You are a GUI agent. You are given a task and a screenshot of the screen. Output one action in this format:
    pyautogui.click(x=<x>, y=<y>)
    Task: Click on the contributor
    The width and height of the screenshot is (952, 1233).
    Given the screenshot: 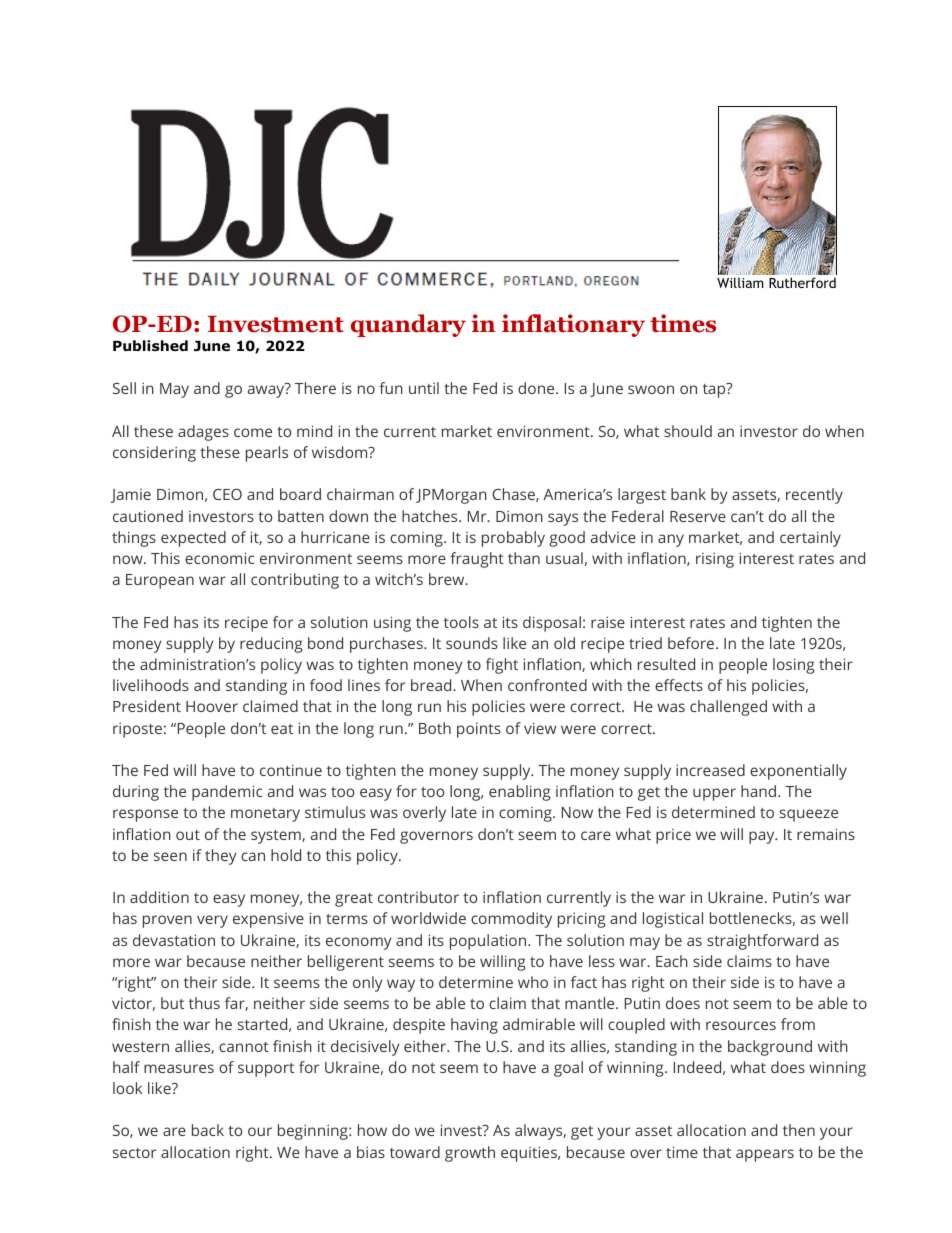 What is the action you would take?
    pyautogui.click(x=418, y=897)
